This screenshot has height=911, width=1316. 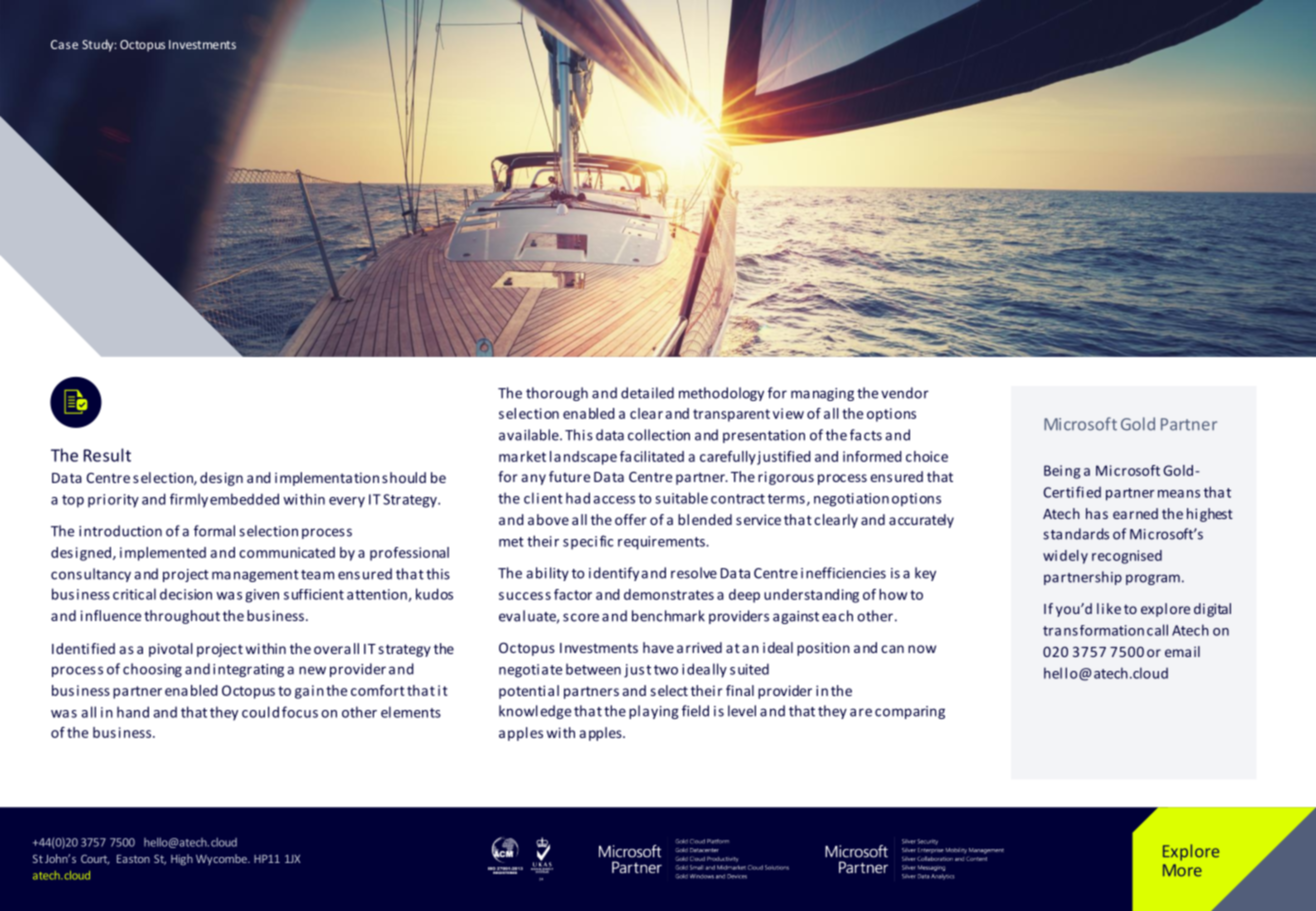 What do you see at coordinates (905, 393) in the screenshot?
I see `vendor` at bounding box center [905, 393].
